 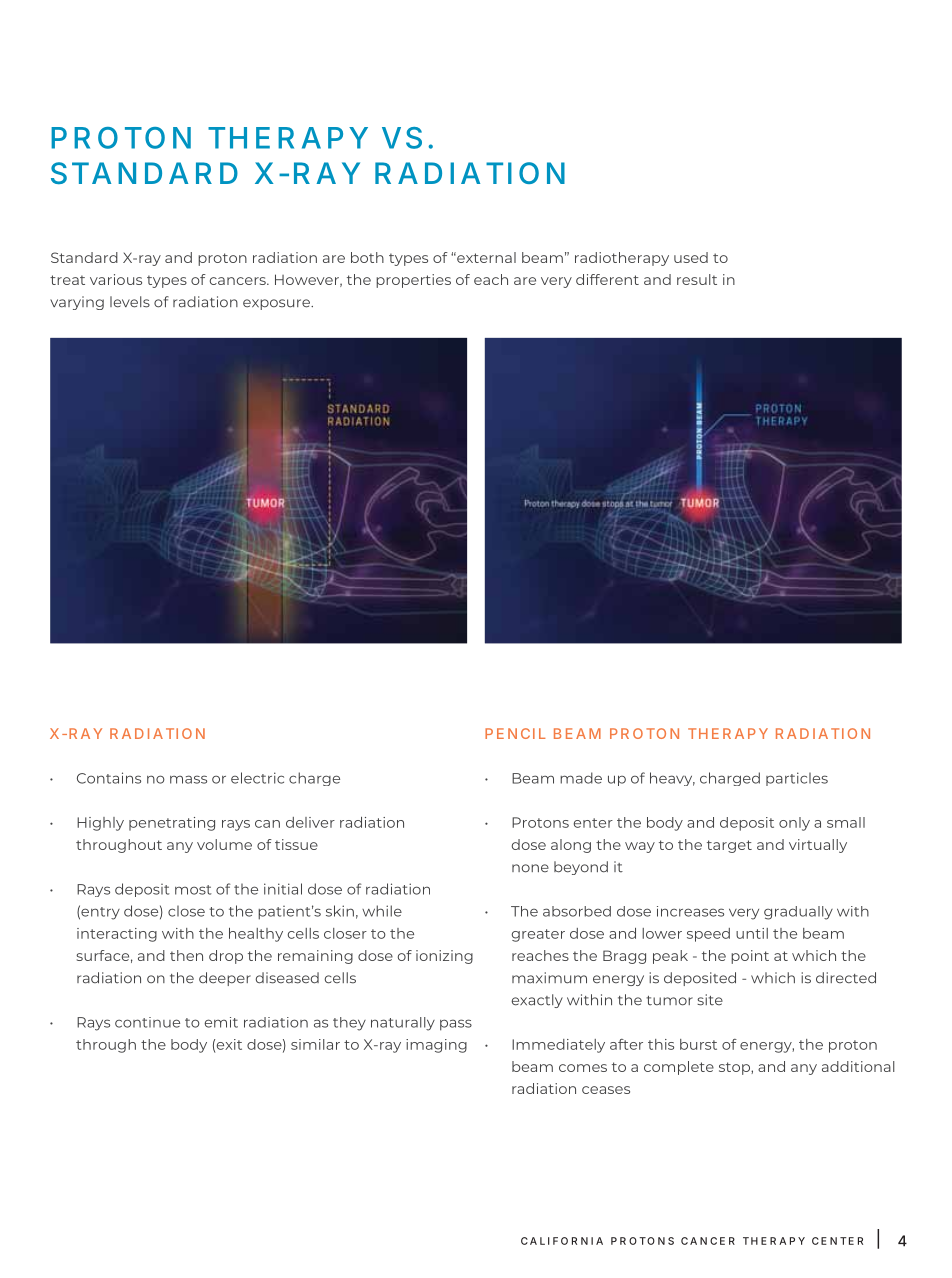 I want to click on result, so click(x=697, y=279).
